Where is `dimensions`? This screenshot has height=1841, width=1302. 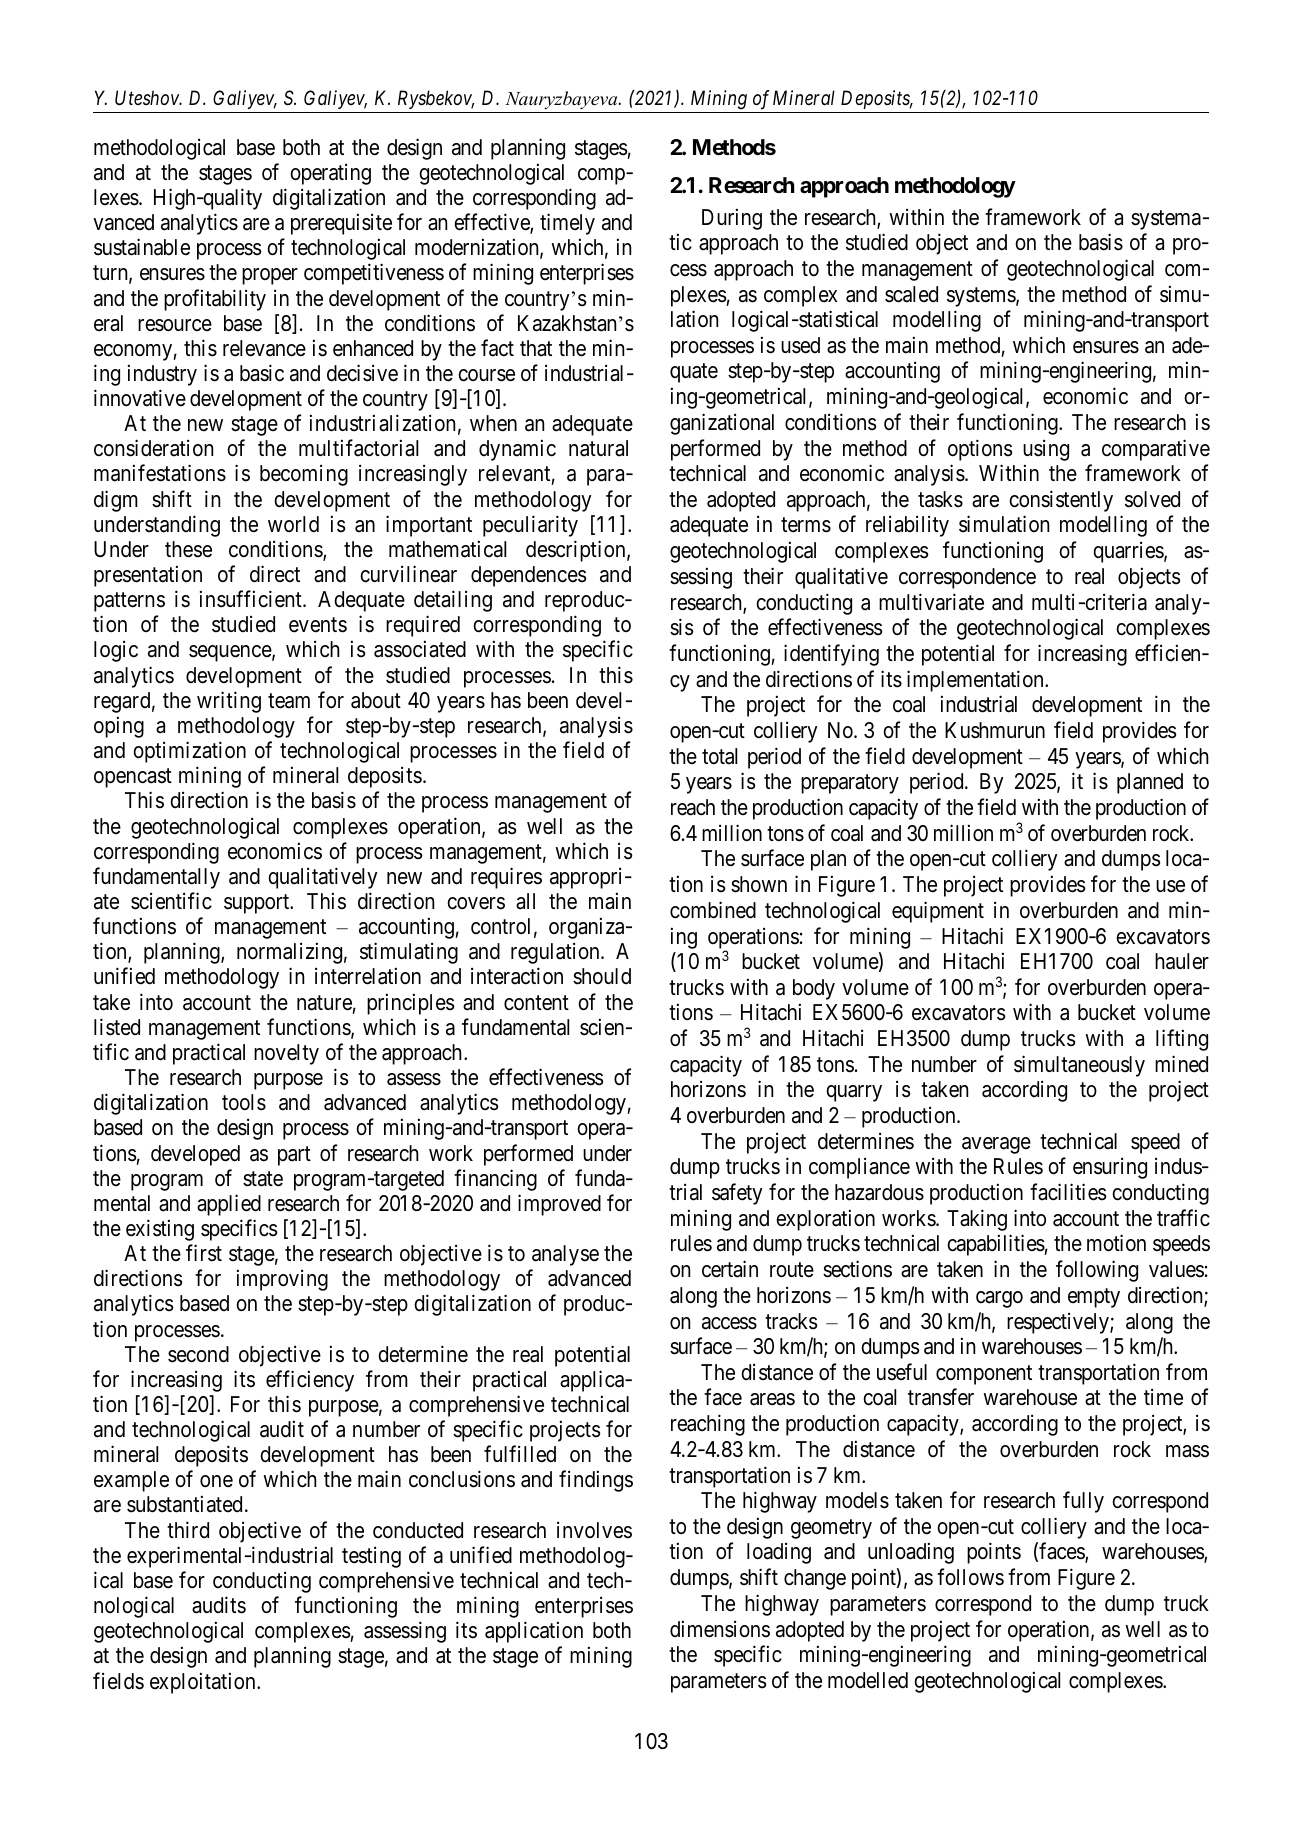
dimensions is located at coordinates (720, 1629).
